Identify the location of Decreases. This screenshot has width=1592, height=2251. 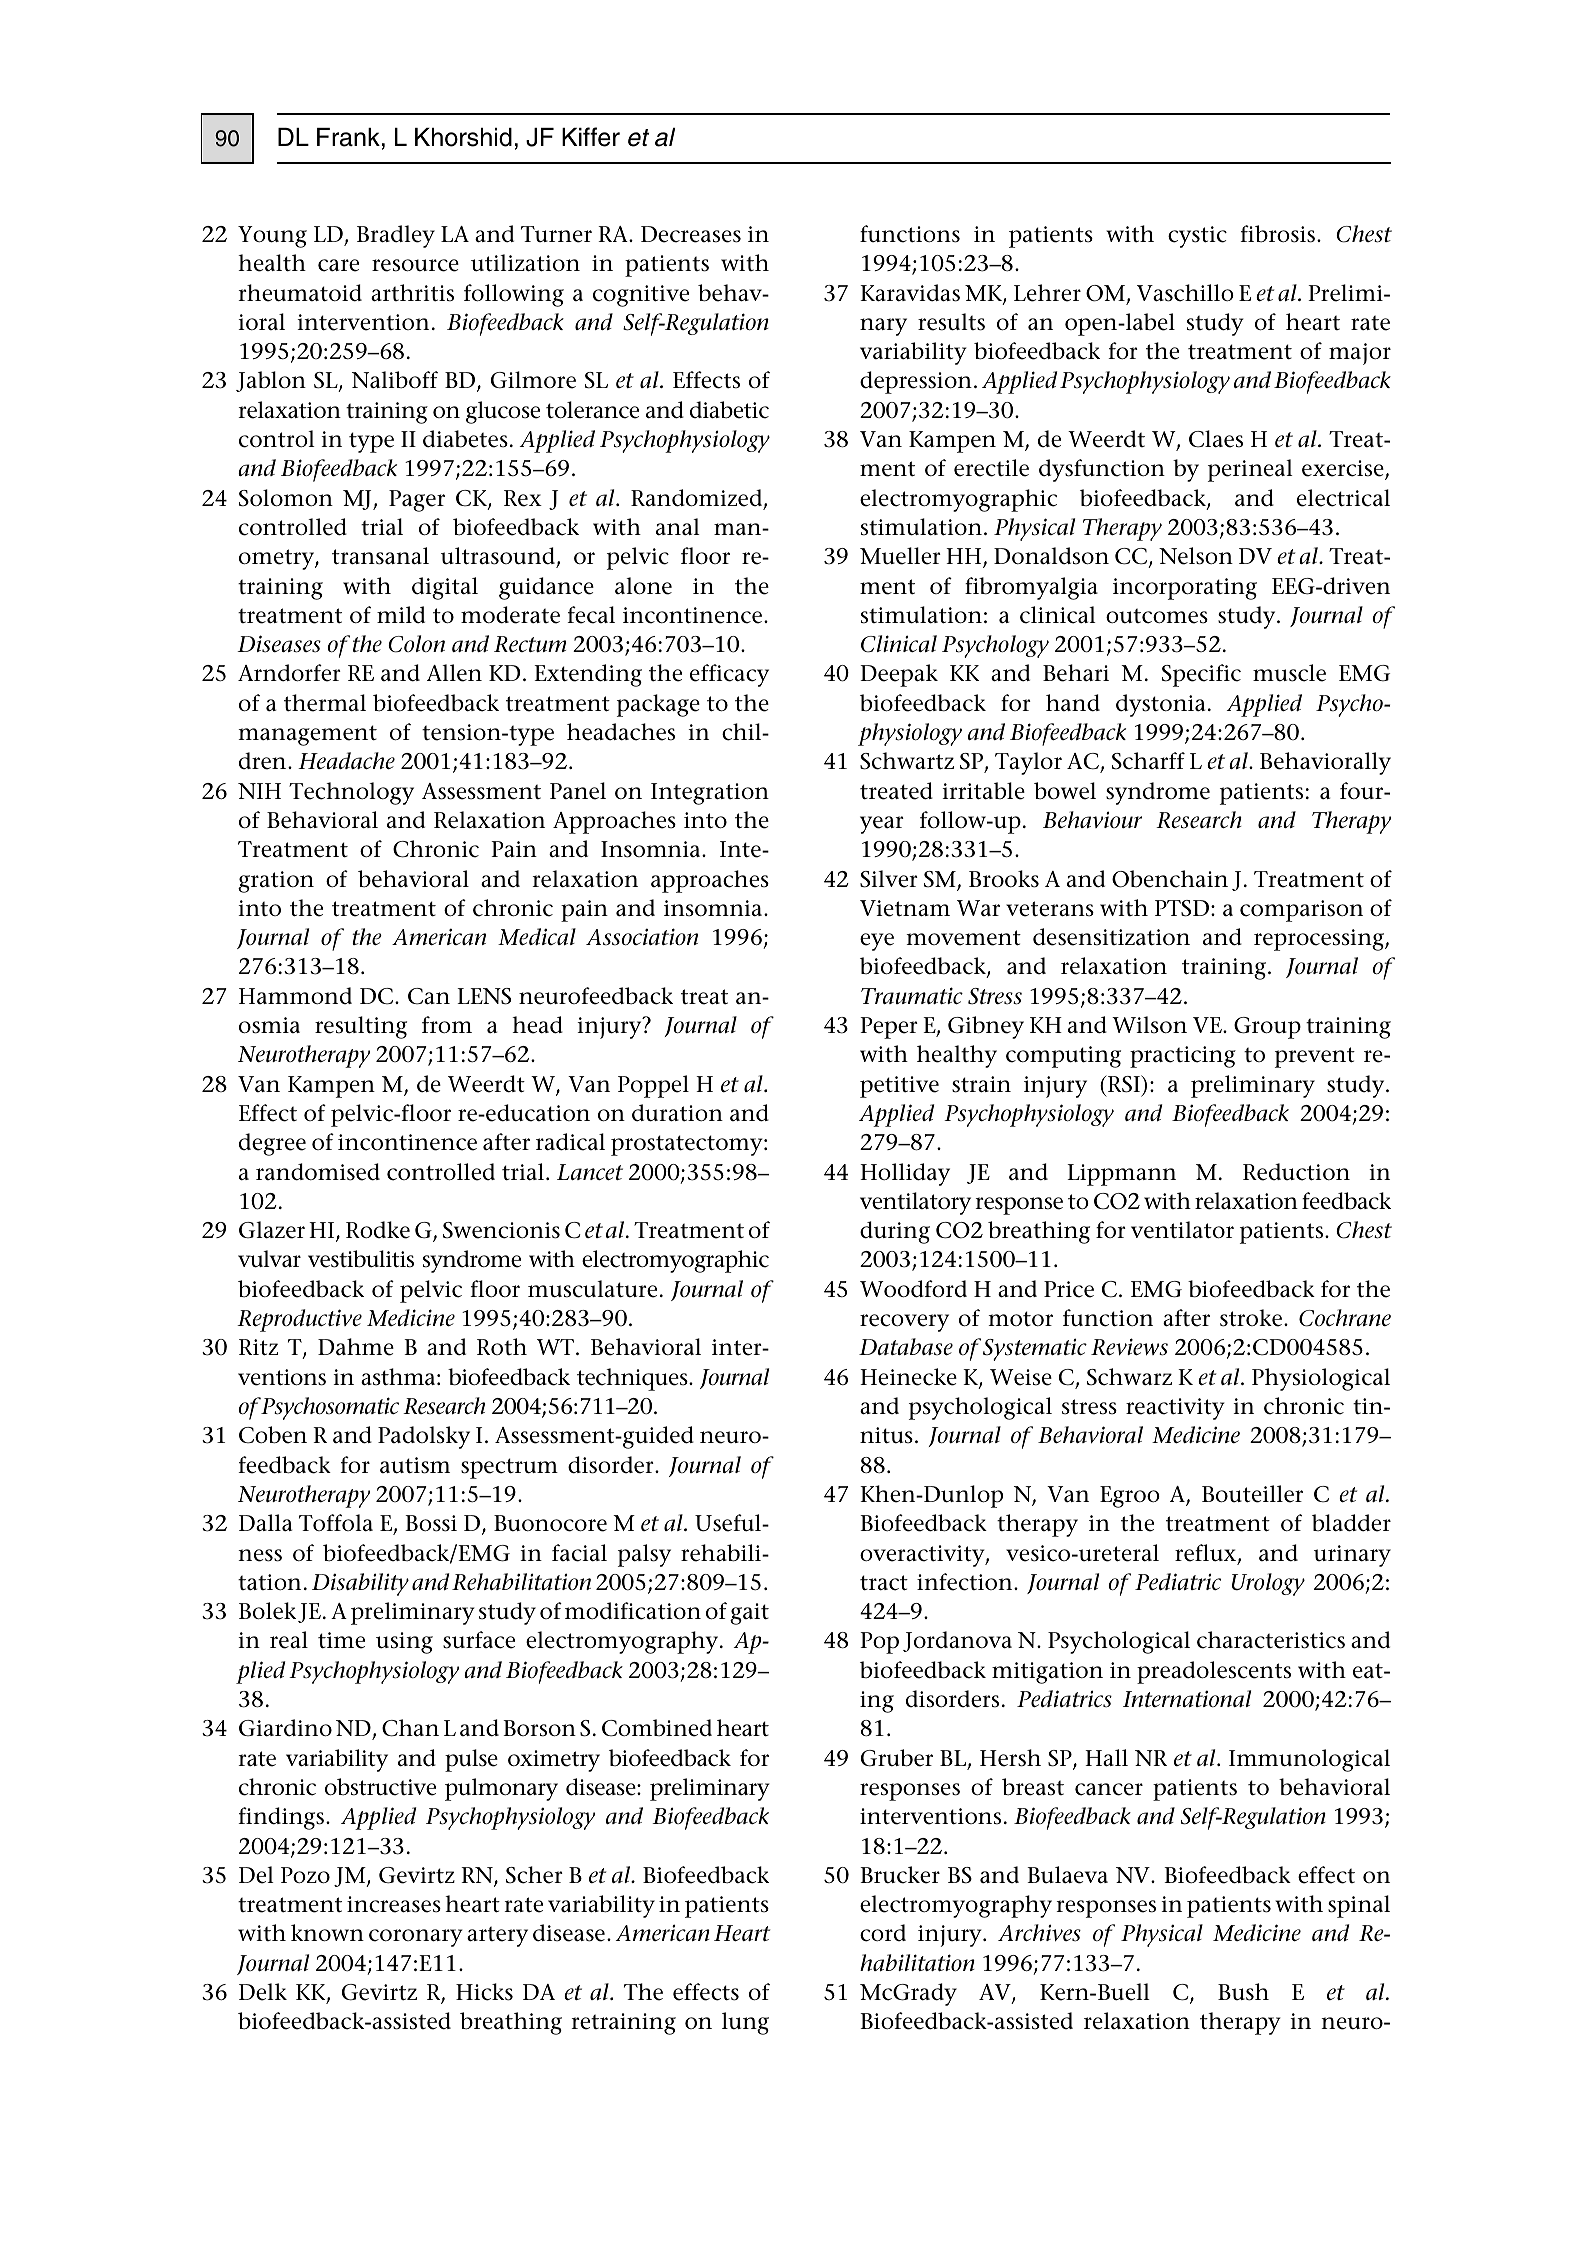
(691, 234).
